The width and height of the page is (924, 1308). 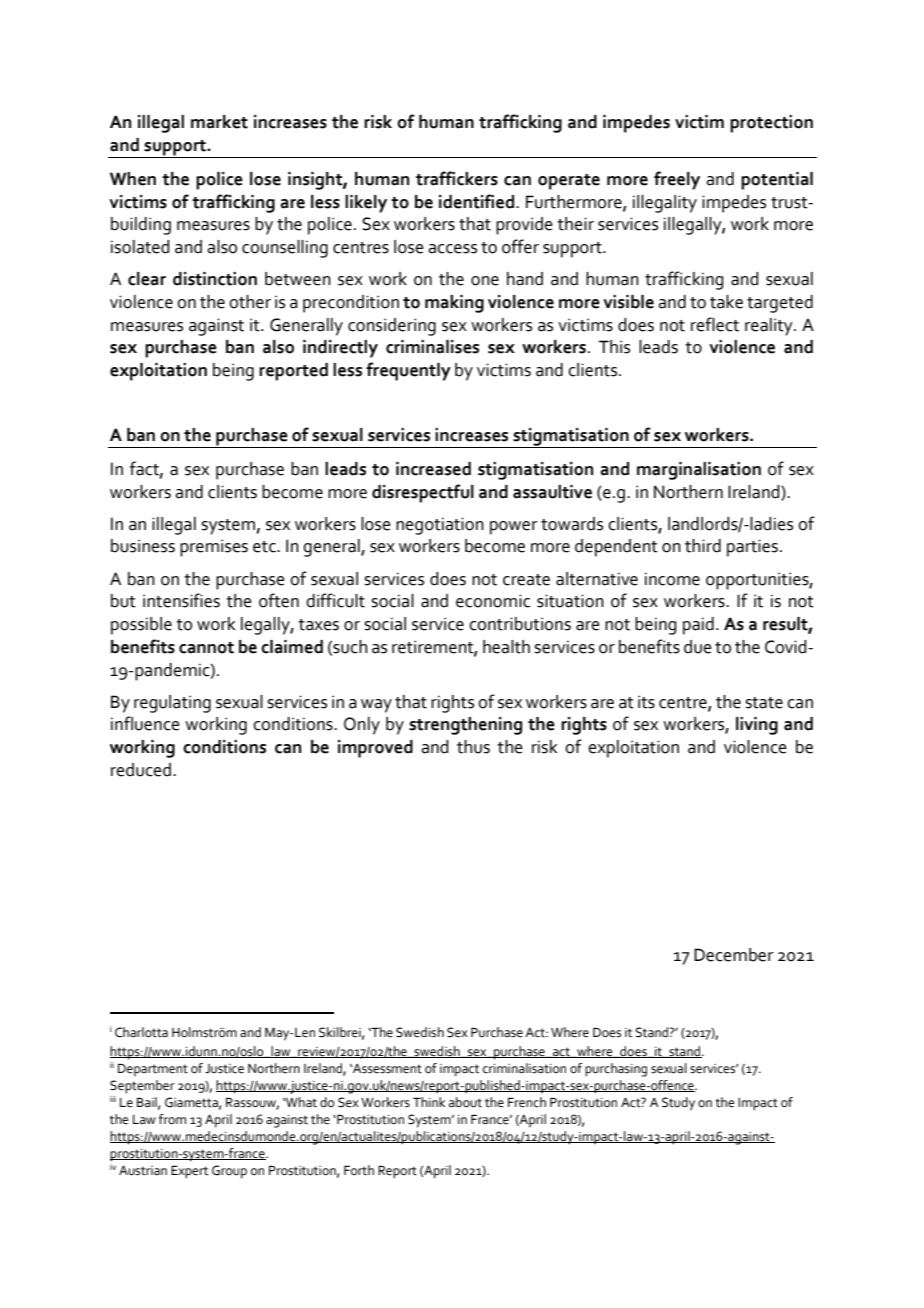 What do you see at coordinates (172, 1119) in the page?
I see `from` at bounding box center [172, 1119].
